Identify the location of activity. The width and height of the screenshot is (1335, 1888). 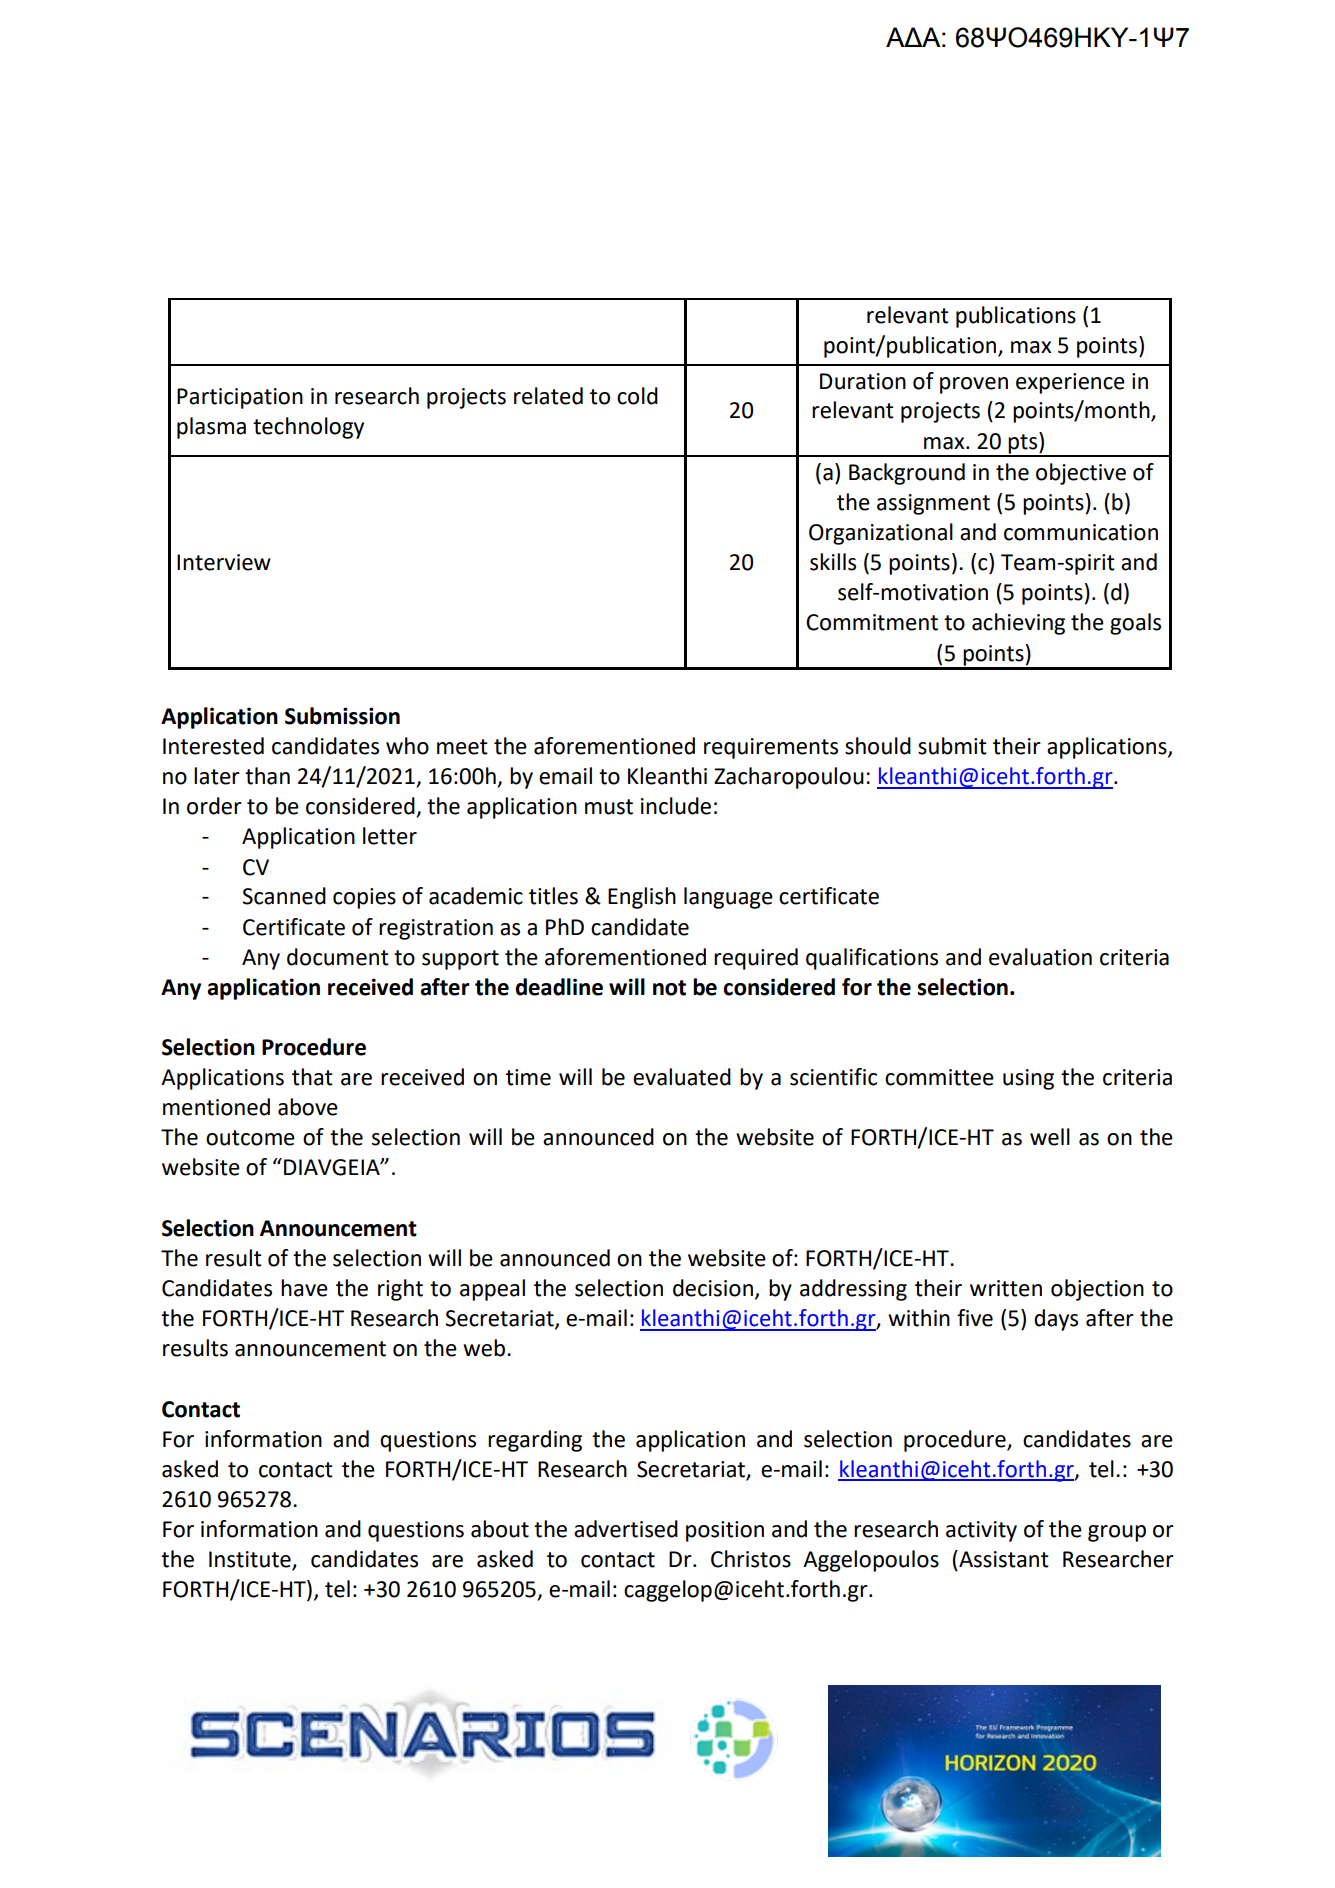
(981, 1531).
